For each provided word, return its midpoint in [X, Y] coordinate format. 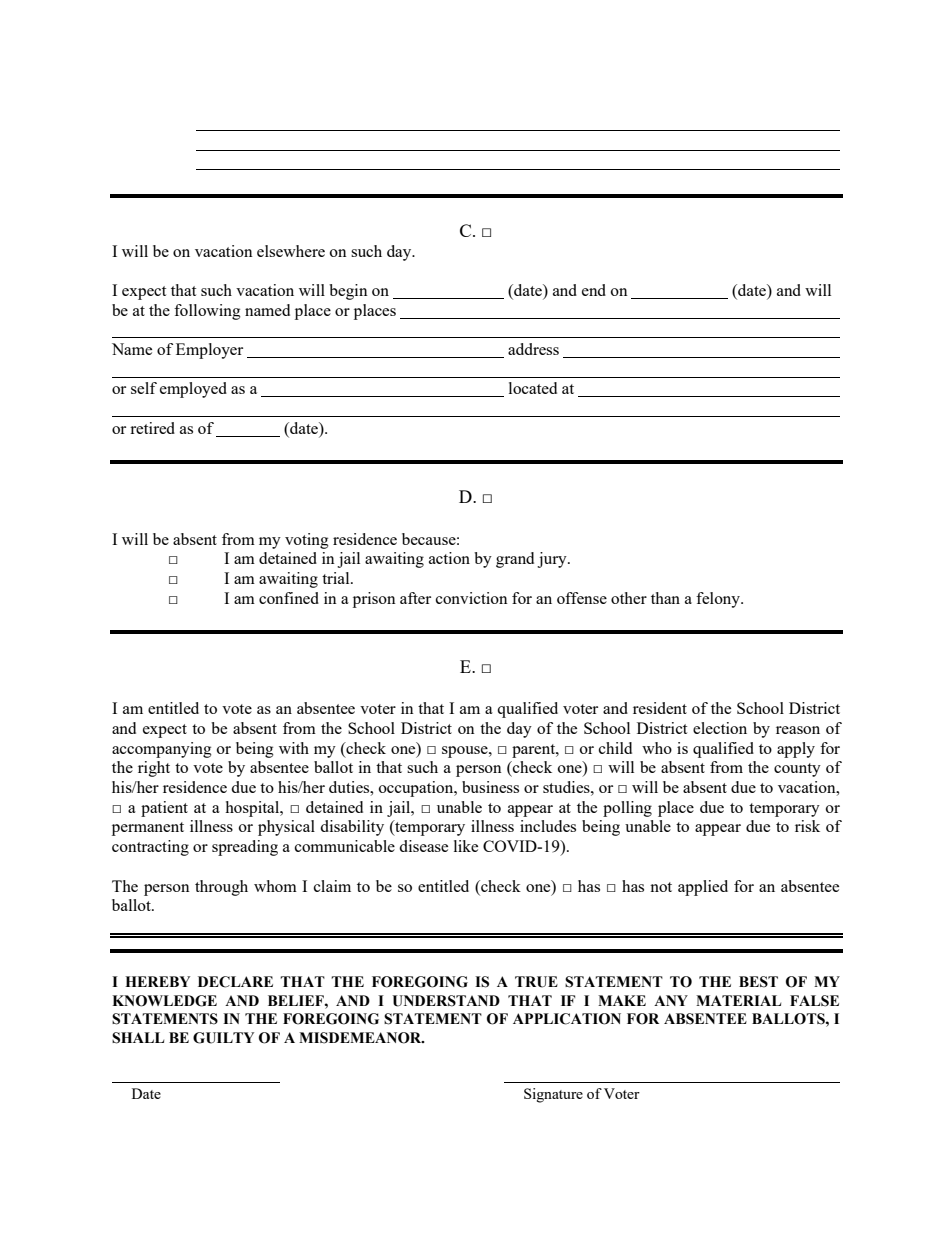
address [533, 349]
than [665, 598]
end [594, 290]
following [207, 312]
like [466, 846]
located [533, 388]
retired [152, 428]
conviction [472, 598]
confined [289, 598]
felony [719, 600]
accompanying [162, 750]
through [221, 888]
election [720, 728]
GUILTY [223, 1038]
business [490, 787]
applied [703, 888]
